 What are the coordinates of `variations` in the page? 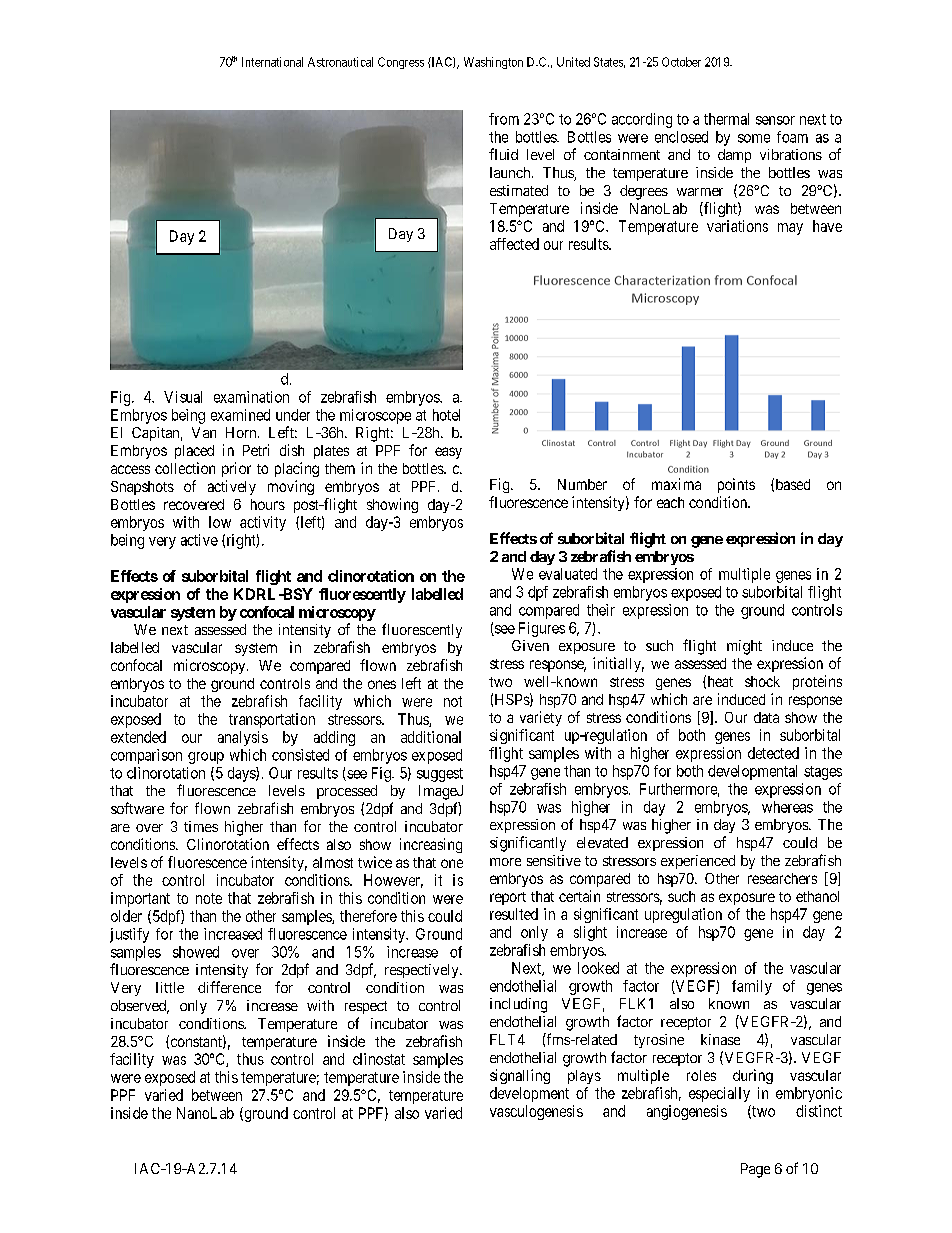 It's located at (737, 226).
